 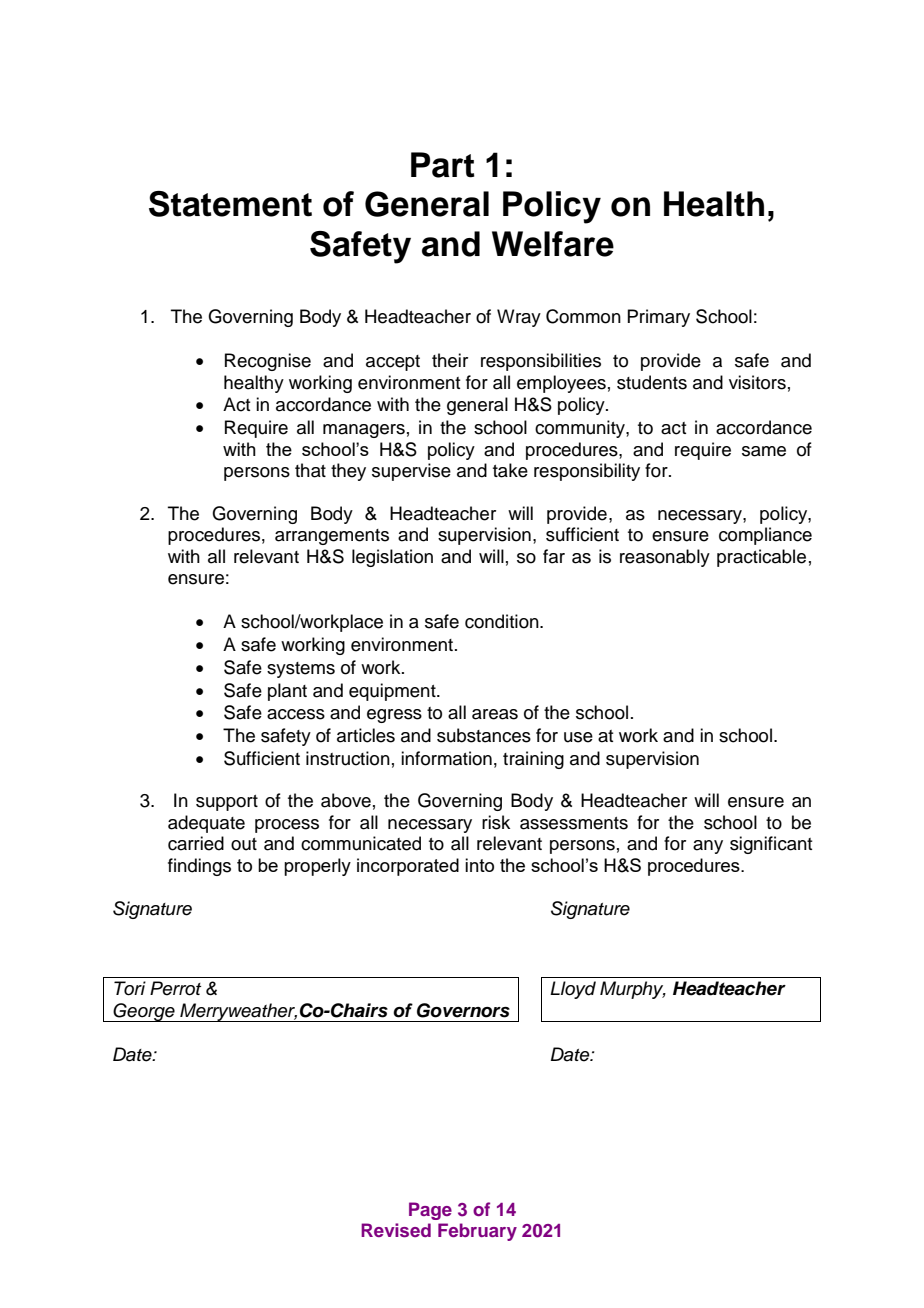 What do you see at coordinates (396, 1230) in the image?
I see `Revised` at bounding box center [396, 1230].
